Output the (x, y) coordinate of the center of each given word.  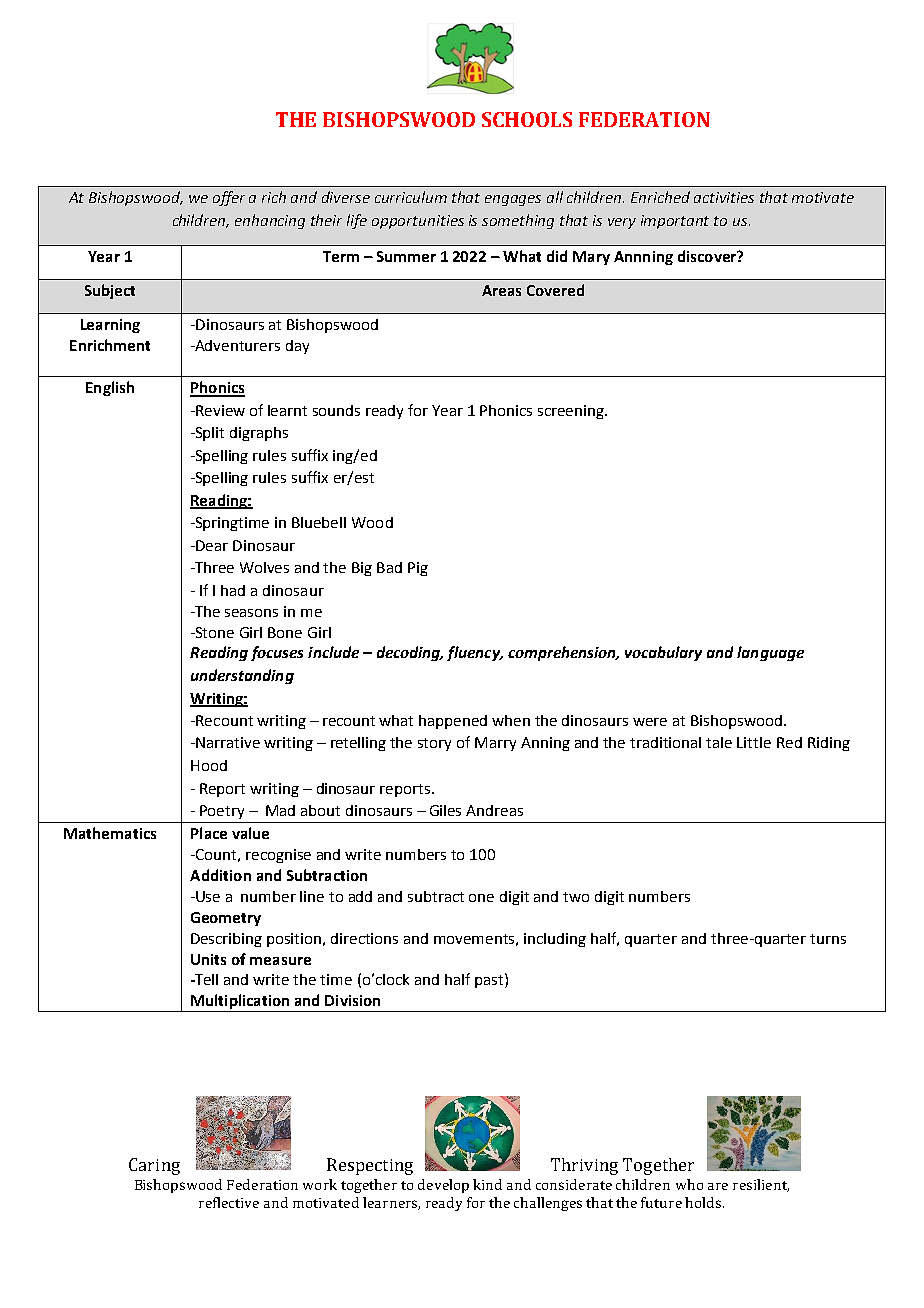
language (770, 653)
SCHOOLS (527, 119)
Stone (214, 632)
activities (724, 197)
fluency (474, 653)
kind (487, 1184)
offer (229, 198)
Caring (154, 1166)
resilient (761, 1185)
